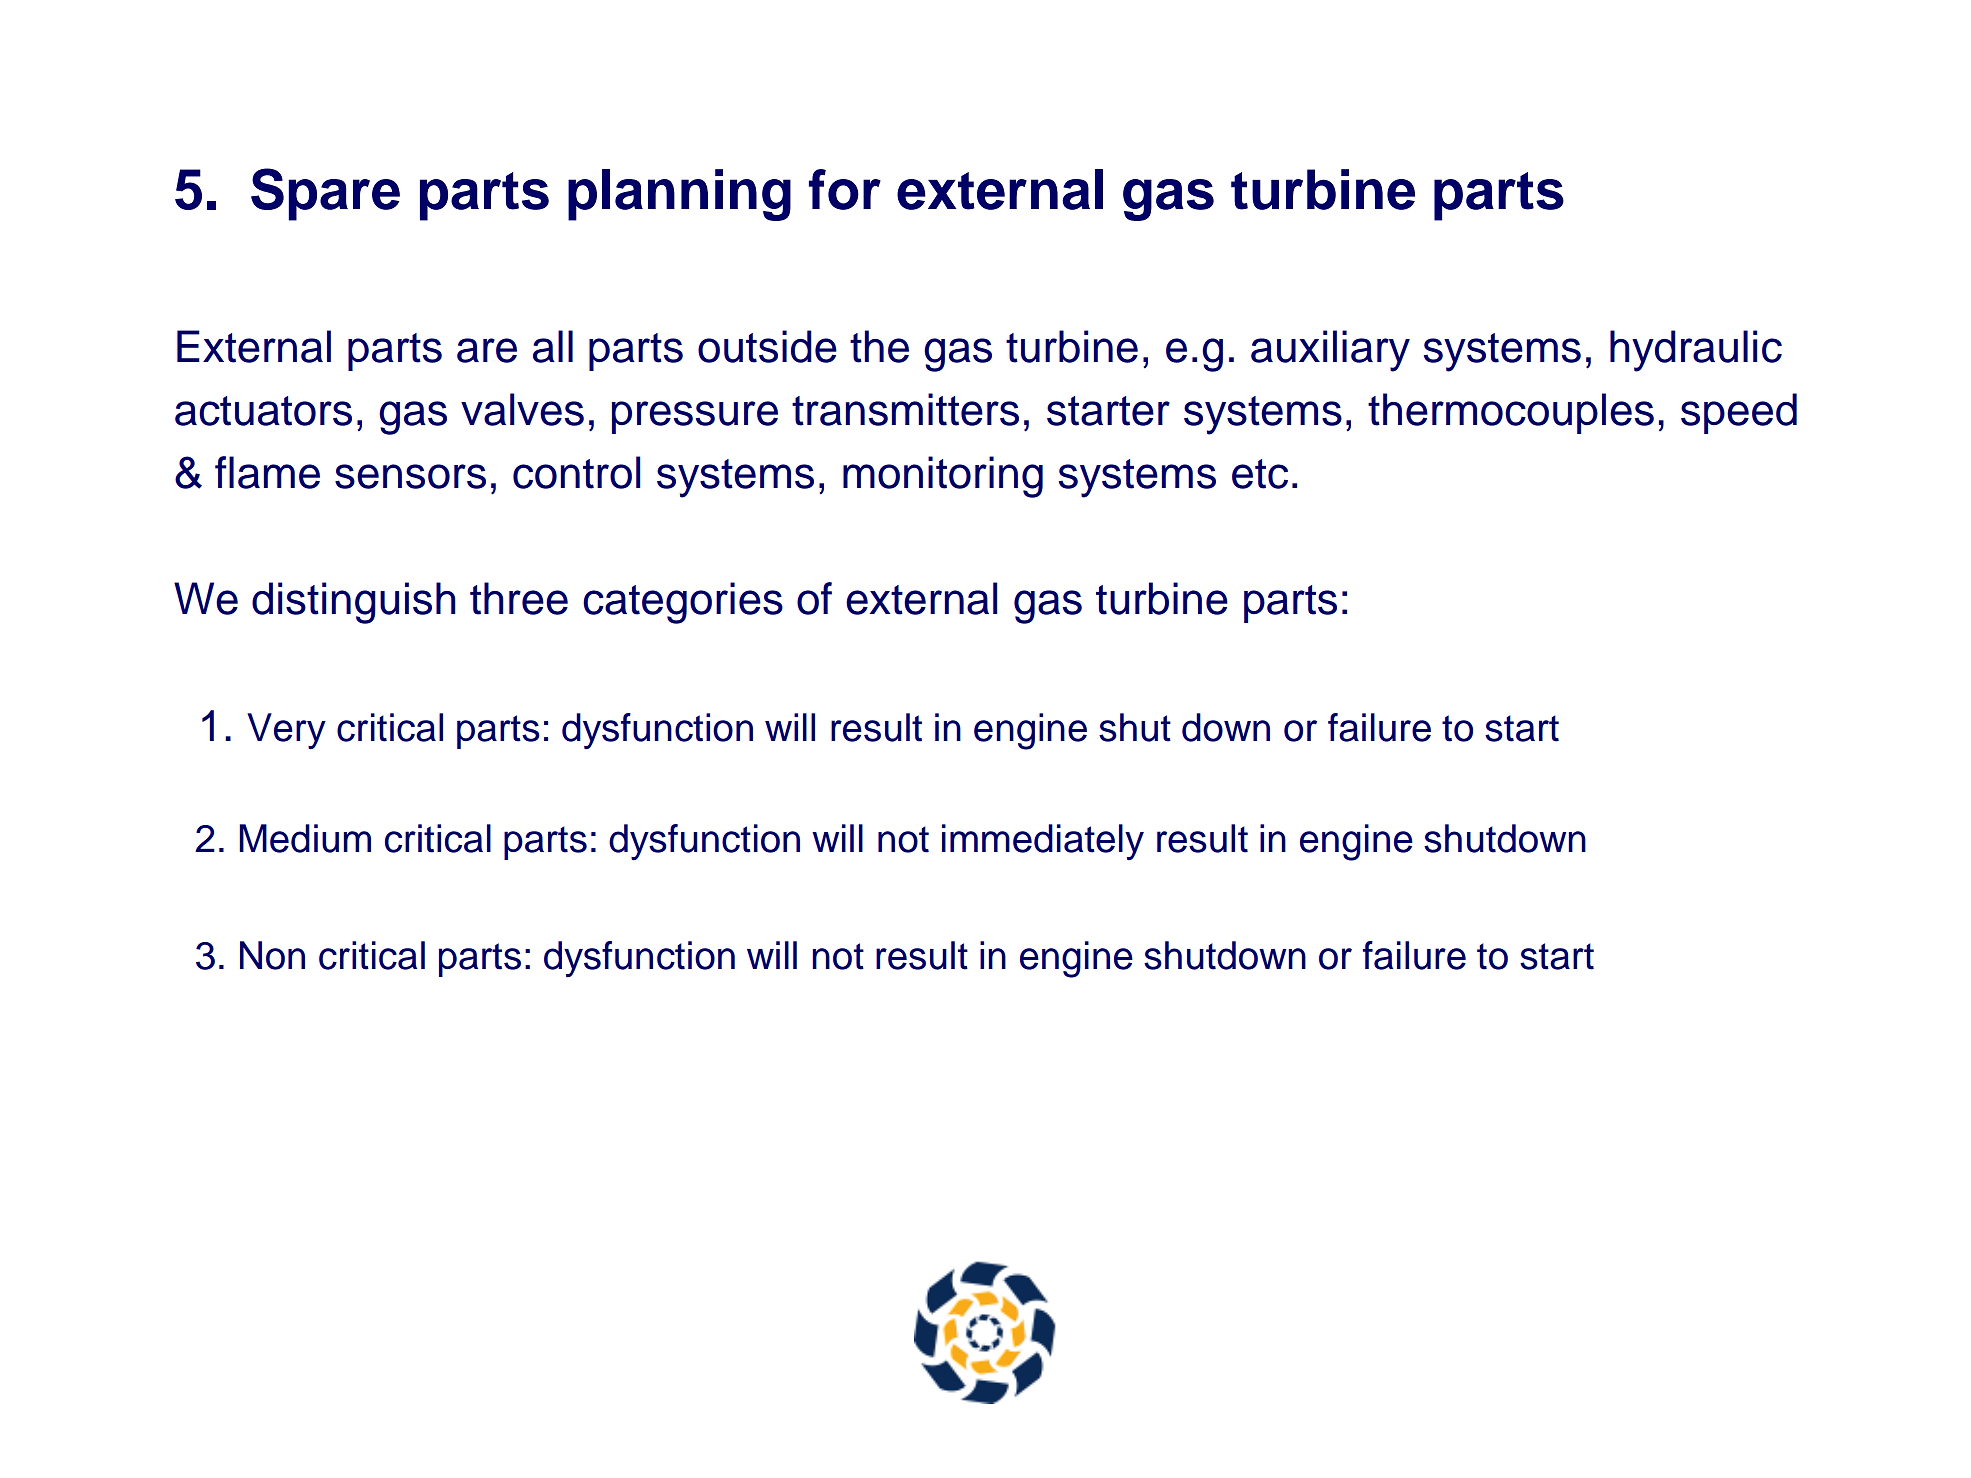  I want to click on Medium, so click(305, 838).
